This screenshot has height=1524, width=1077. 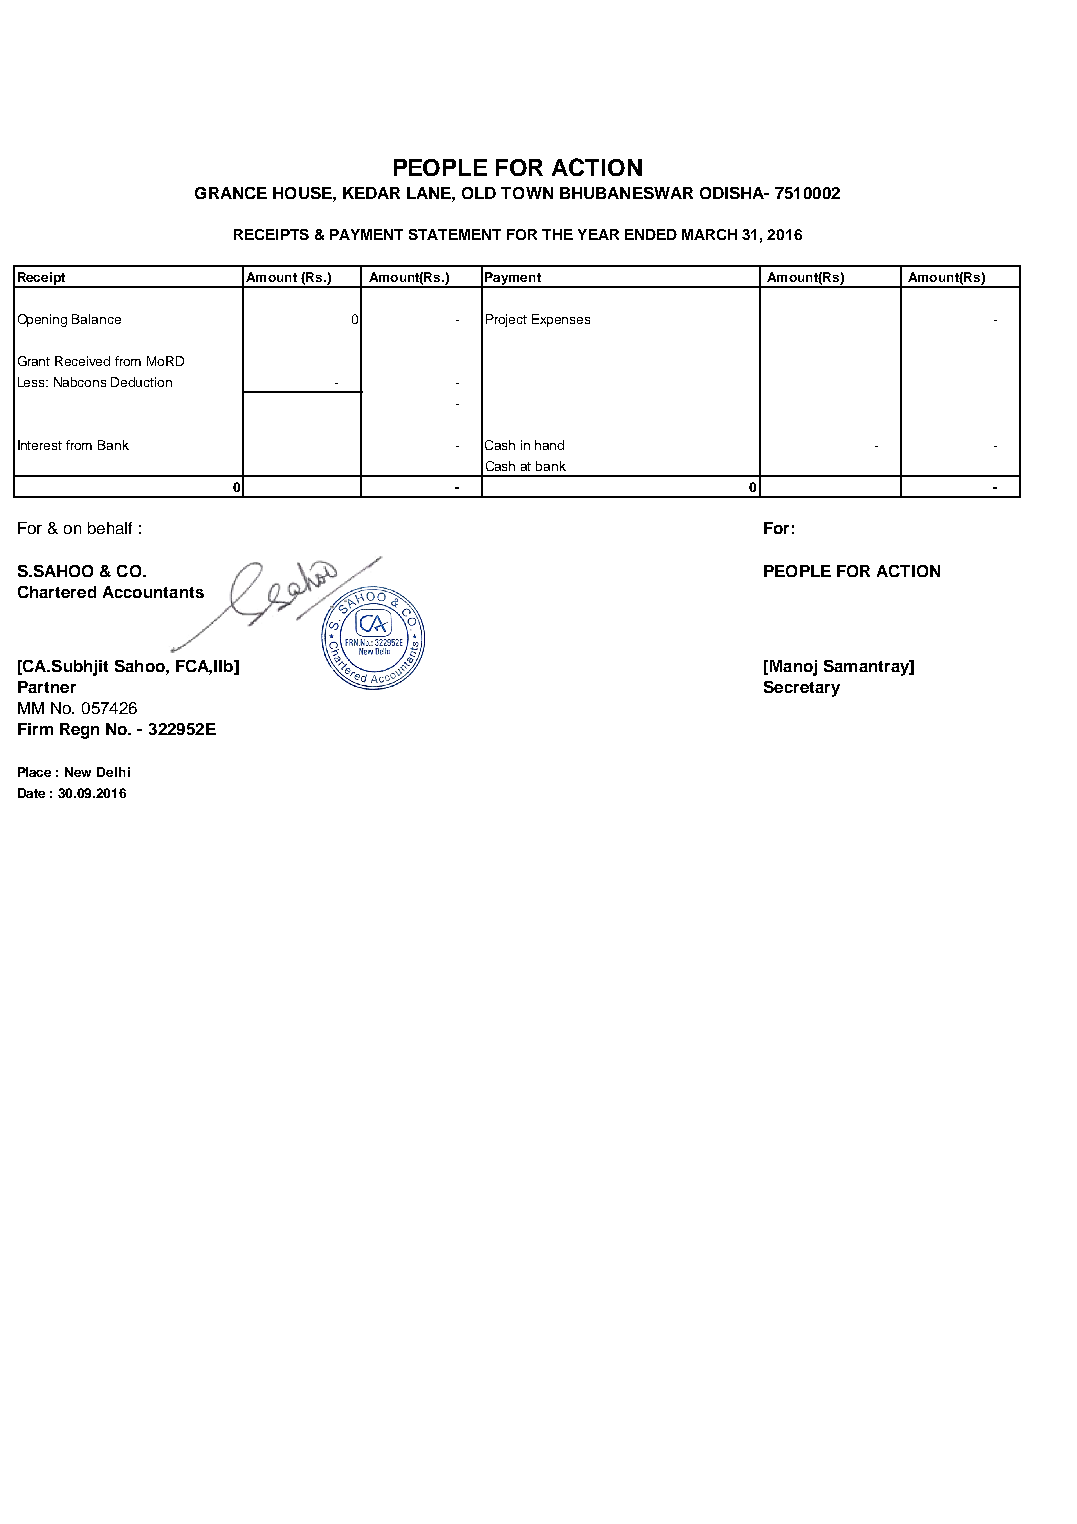 What do you see at coordinates (549, 445) in the screenshot?
I see `hand` at bounding box center [549, 445].
